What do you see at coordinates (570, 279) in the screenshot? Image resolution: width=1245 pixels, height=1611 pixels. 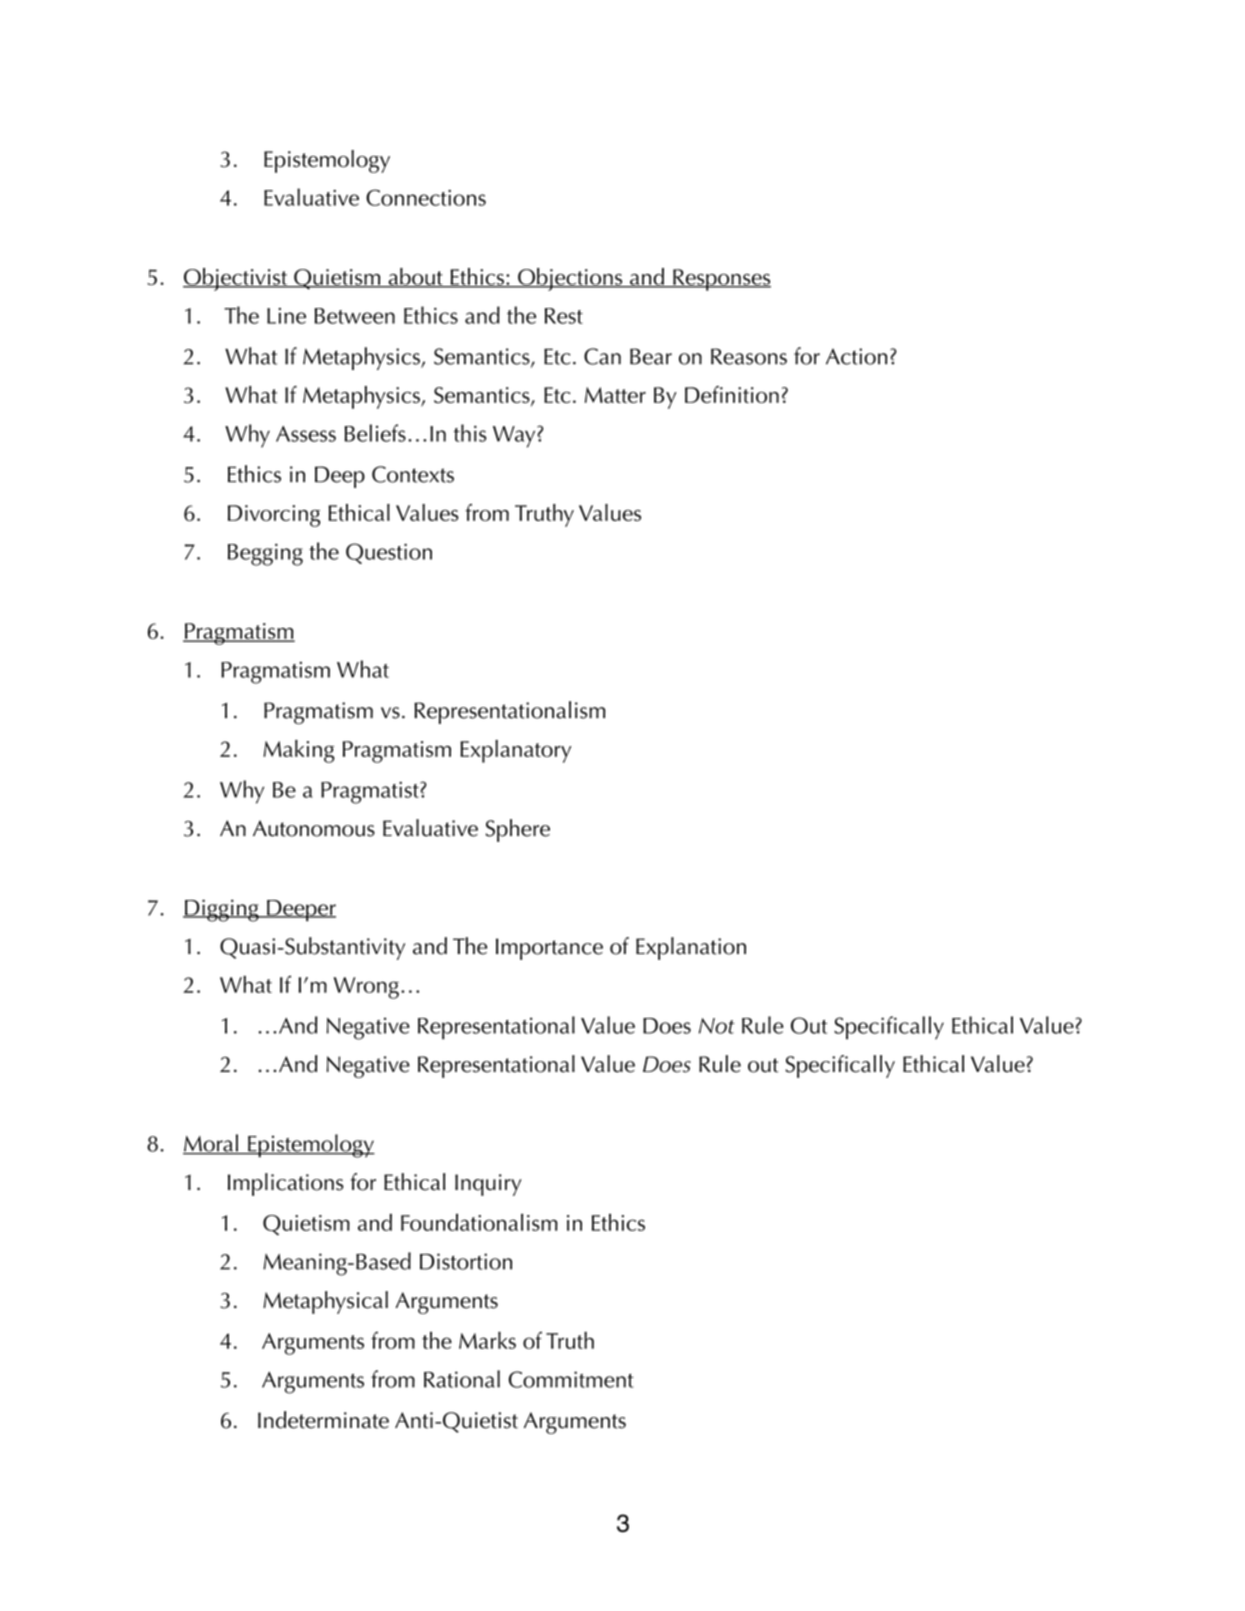 I see `Objections` at bounding box center [570, 279].
